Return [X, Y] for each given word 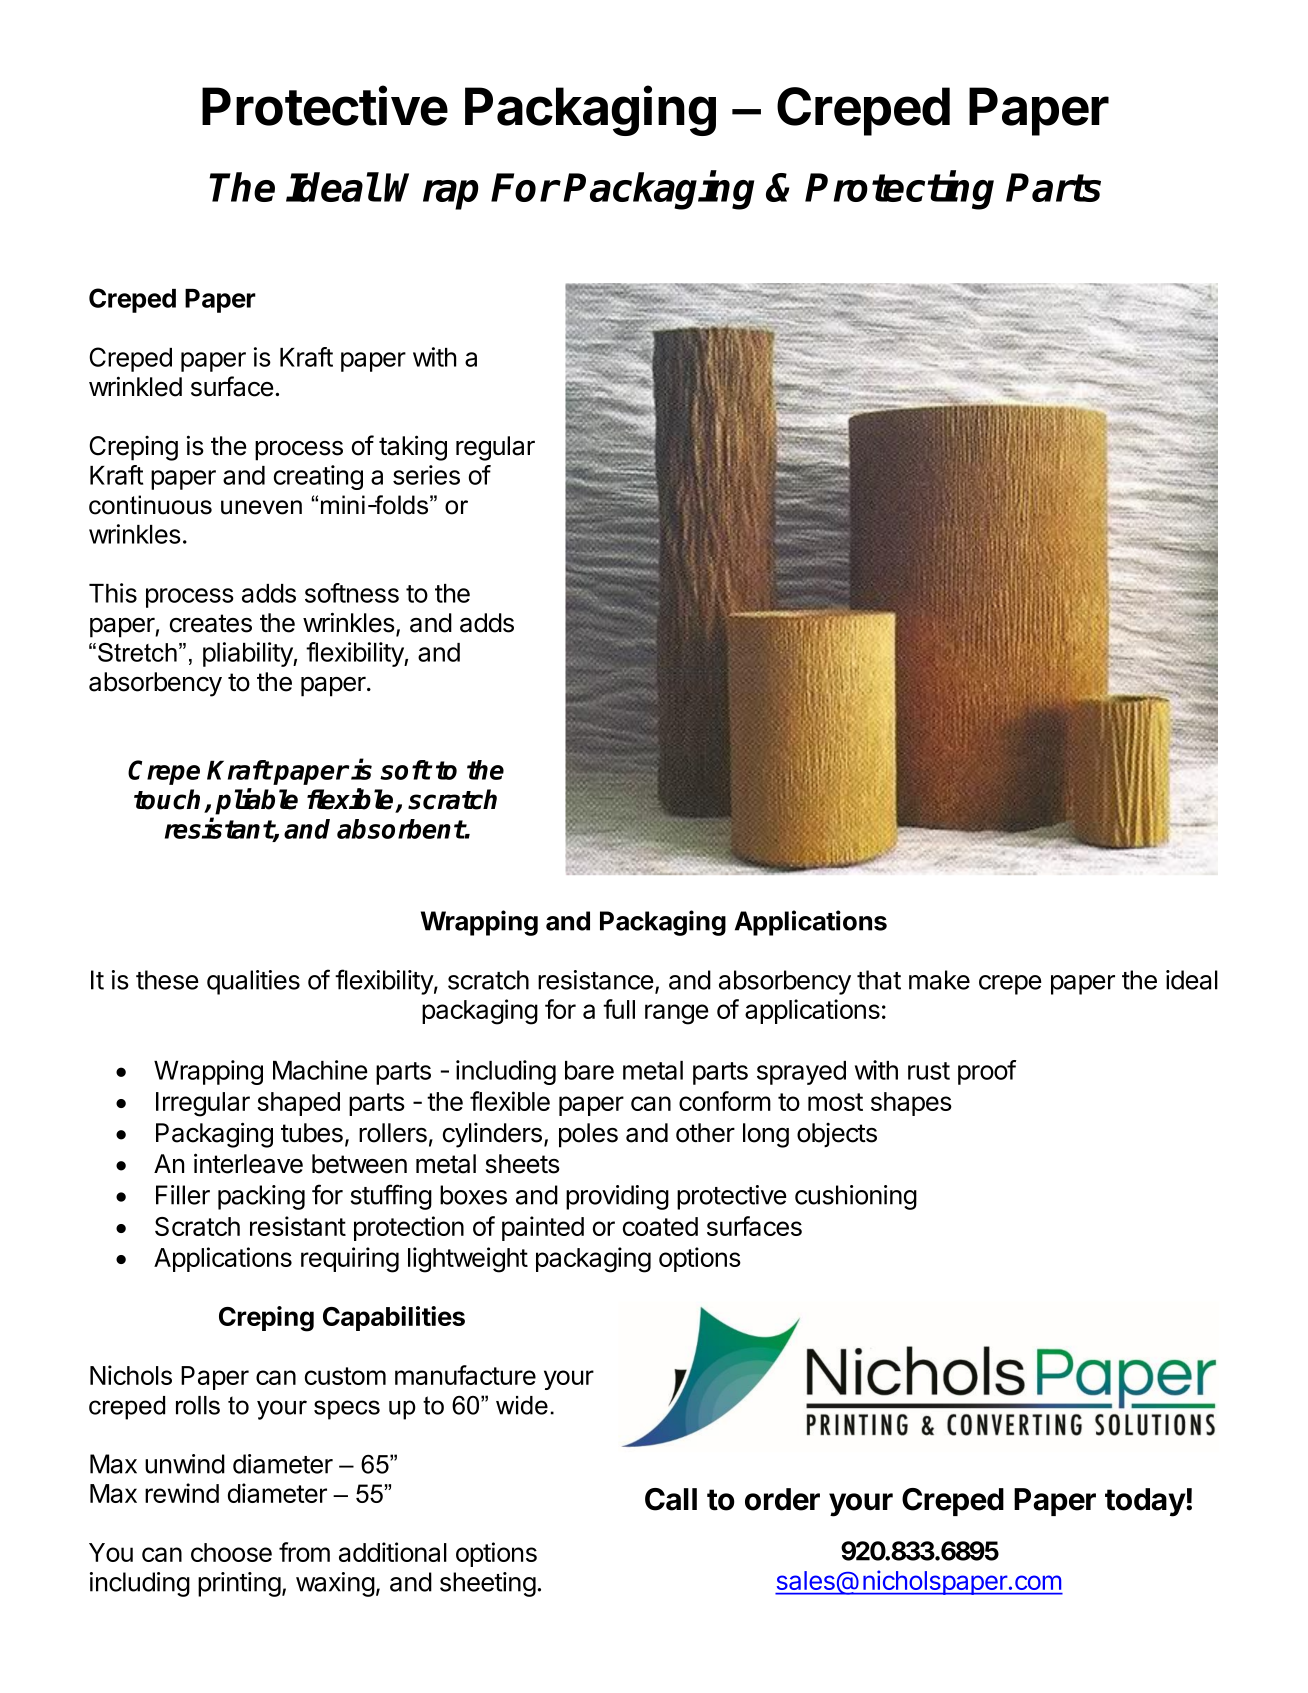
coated [660, 1226]
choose [231, 1552]
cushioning [856, 1197]
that [879, 980]
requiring [350, 1260]
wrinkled [135, 386]
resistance [596, 980]
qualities [253, 982]
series [426, 475]
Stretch [137, 652]
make [939, 980]
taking [413, 448]
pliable [256, 801]
